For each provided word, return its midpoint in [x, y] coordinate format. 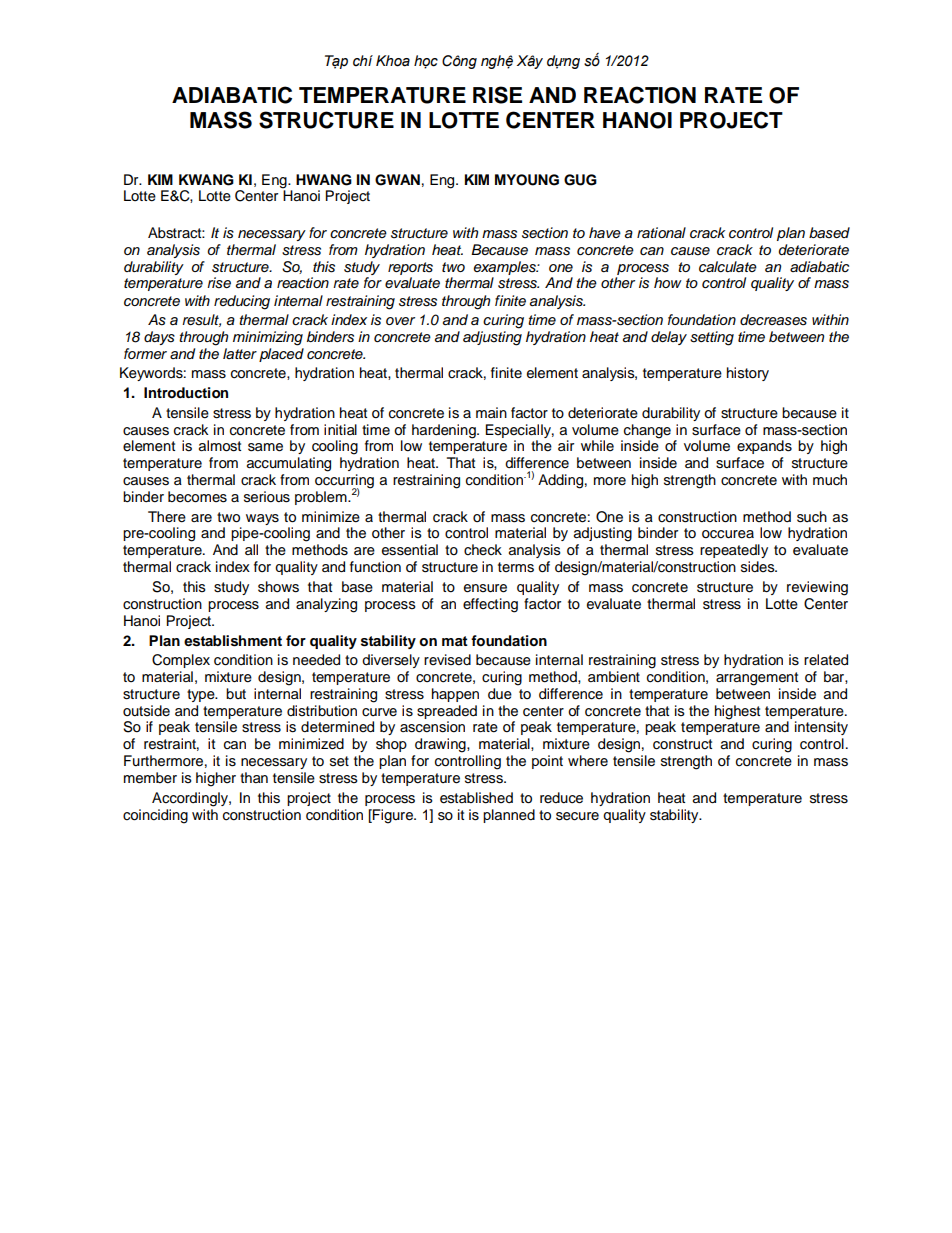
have [605, 233]
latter [240, 353]
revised [447, 660]
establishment [233, 641]
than [254, 777]
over [400, 321]
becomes [197, 497]
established [476, 798]
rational [661, 233]
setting [712, 338]
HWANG [324, 180]
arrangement [757, 679]
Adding [560, 481]
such [812, 517]
